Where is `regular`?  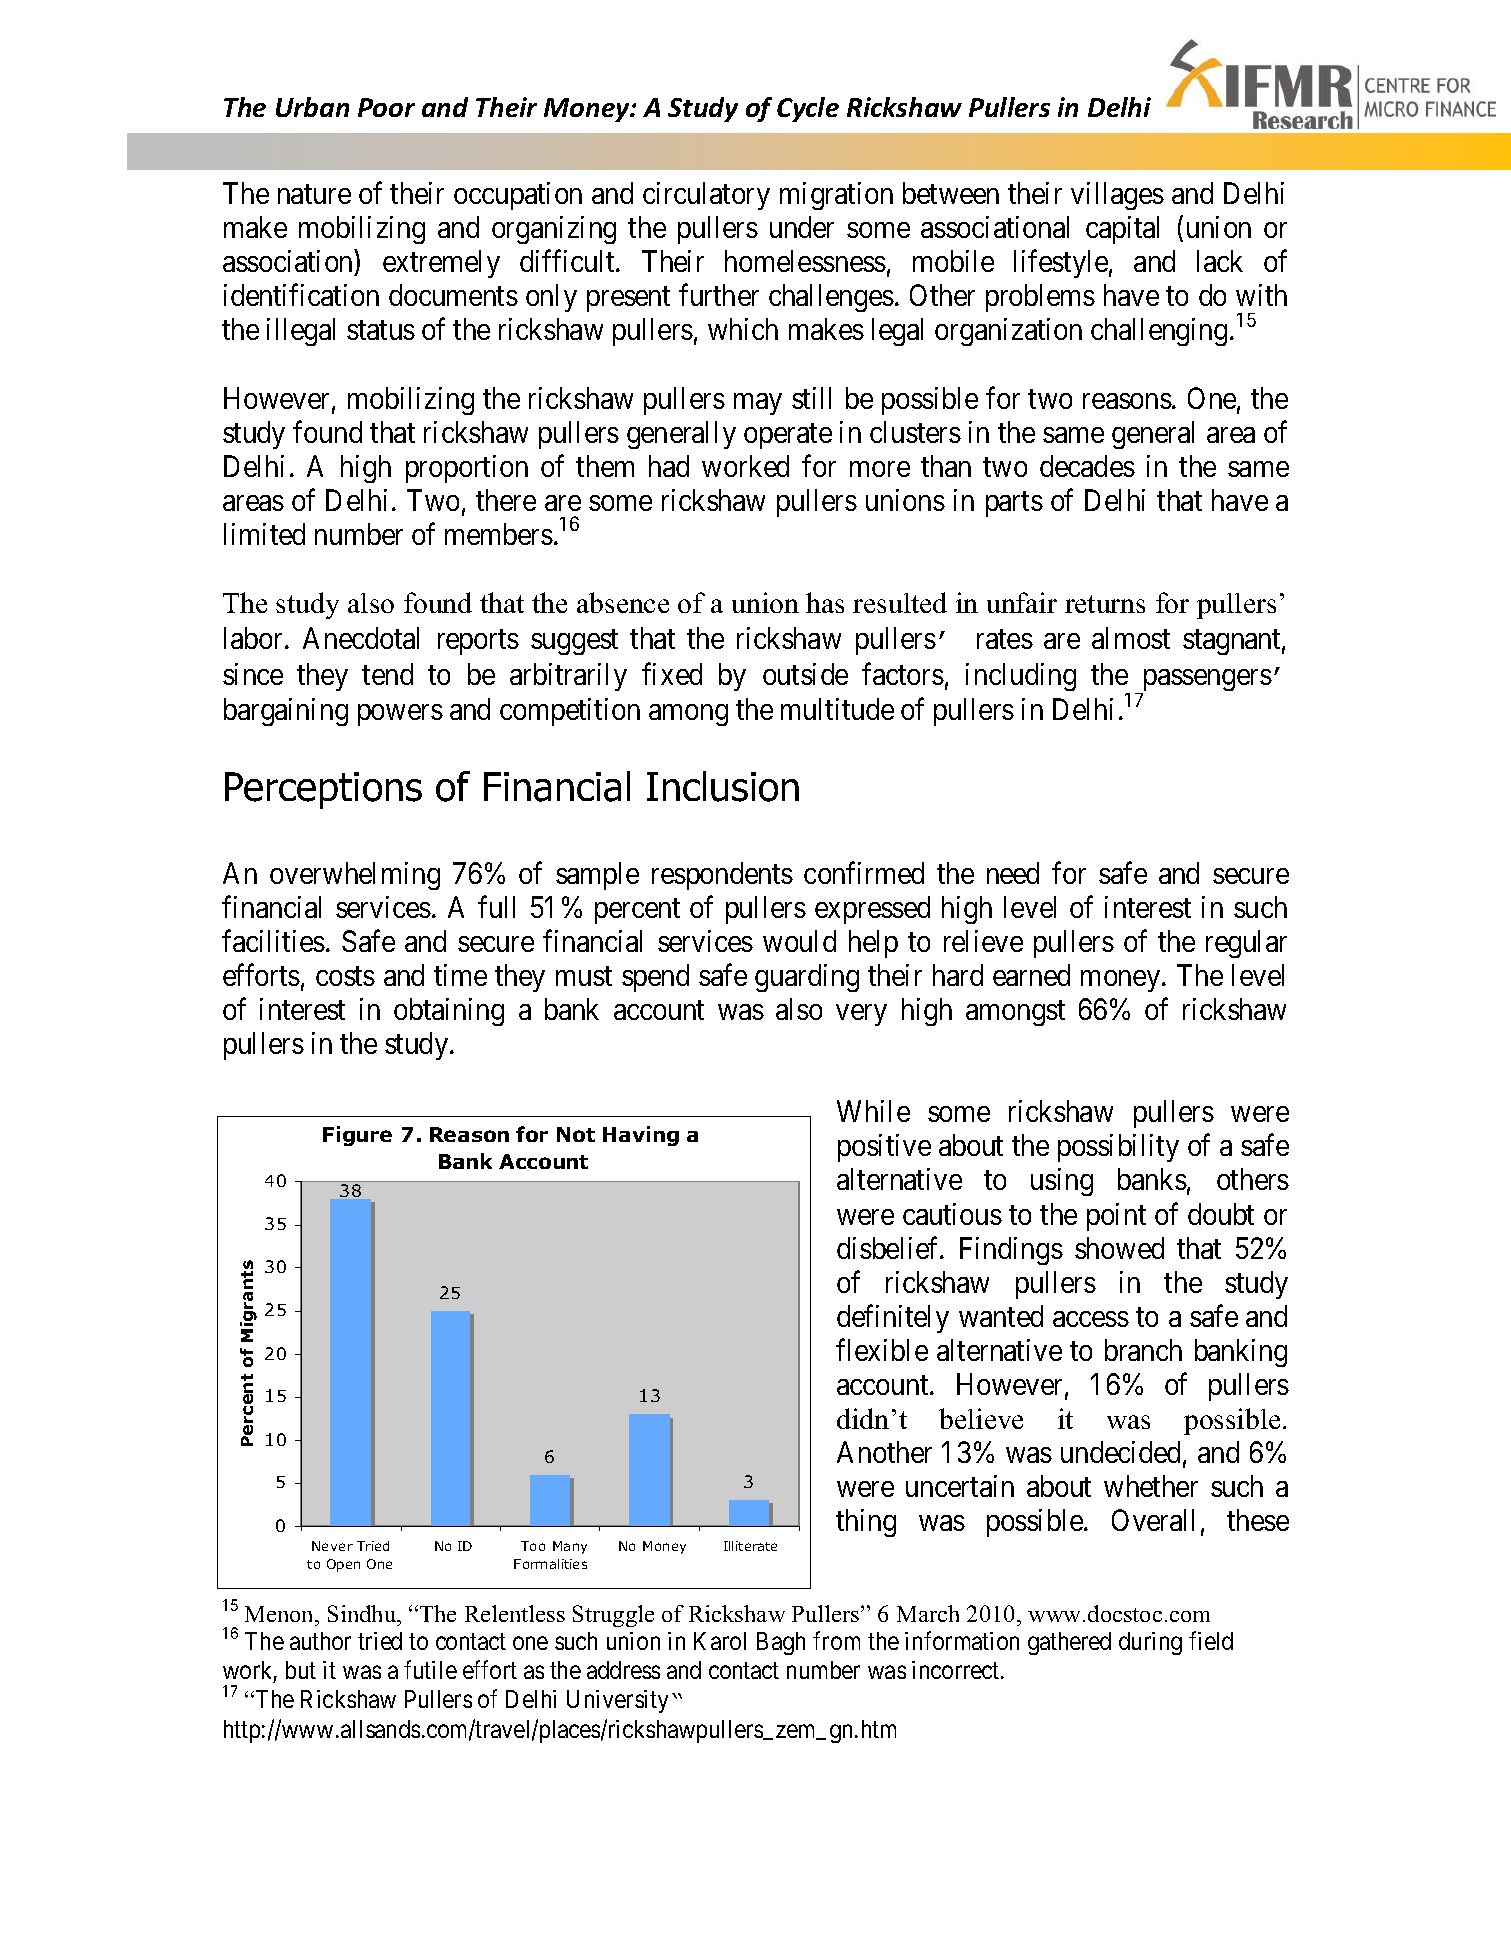 regular is located at coordinates (1246, 944).
